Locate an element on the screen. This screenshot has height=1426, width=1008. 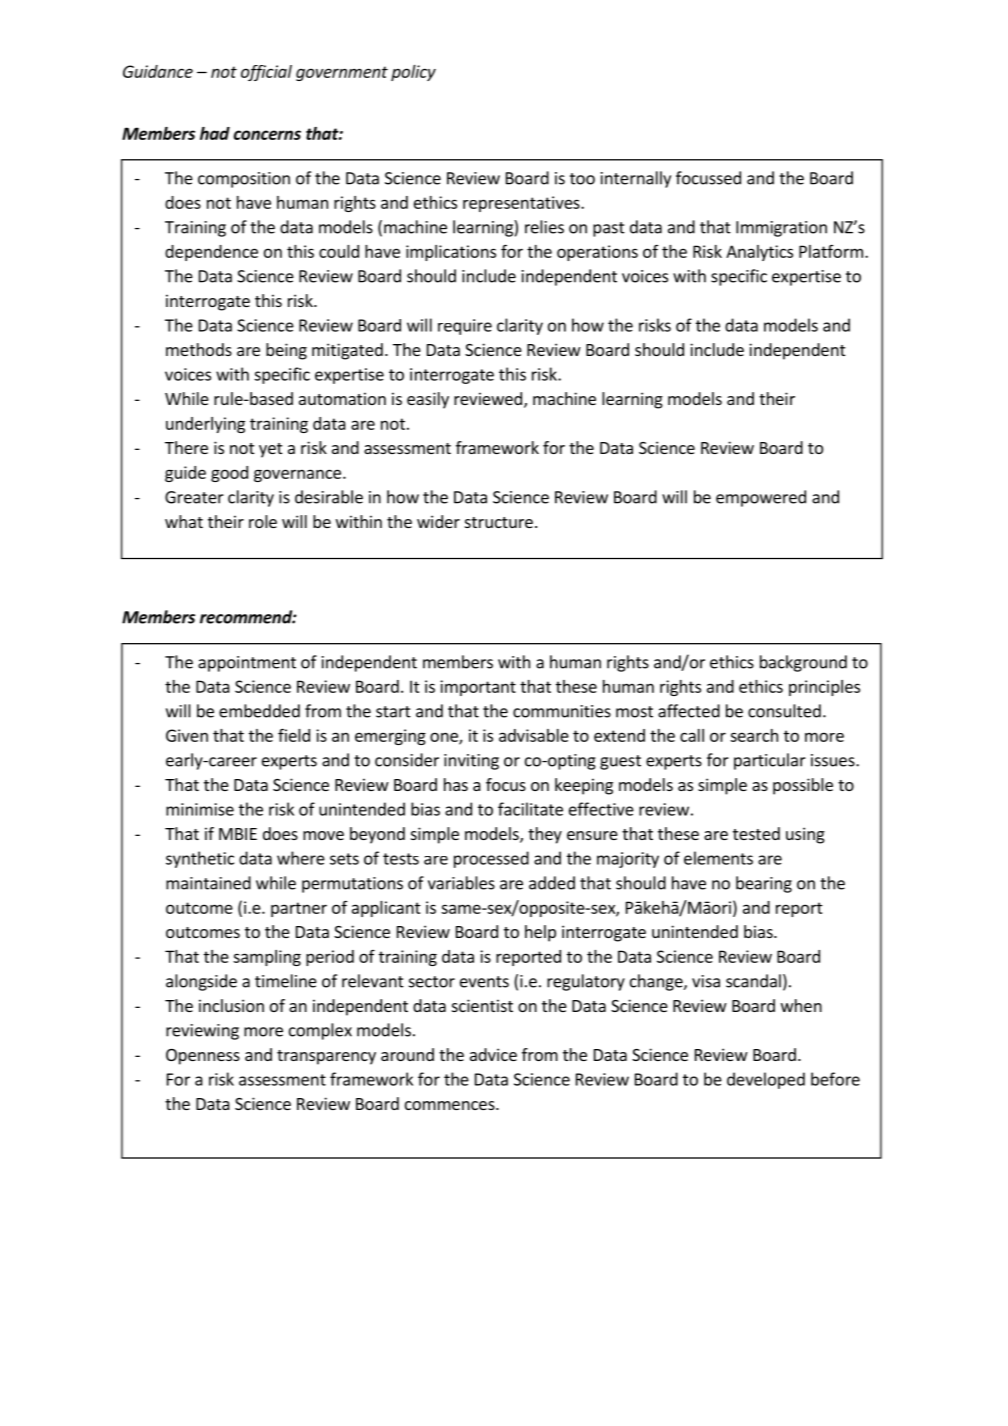
easily is located at coordinates (428, 400).
